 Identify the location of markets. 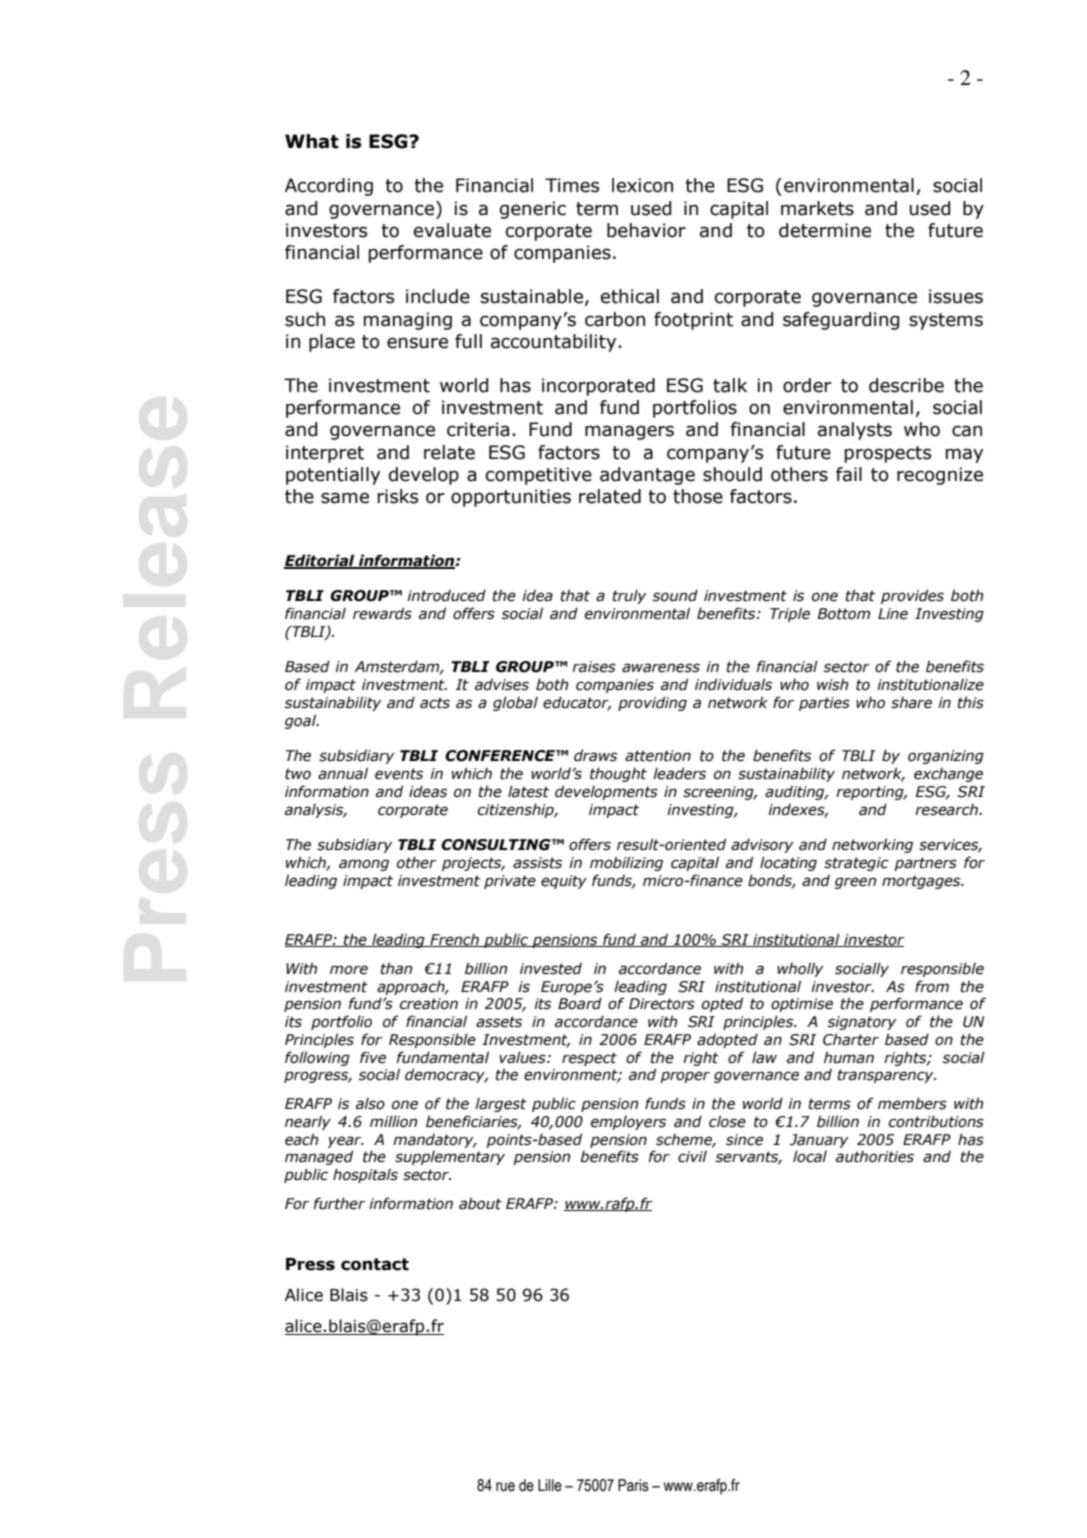
(817, 208).
